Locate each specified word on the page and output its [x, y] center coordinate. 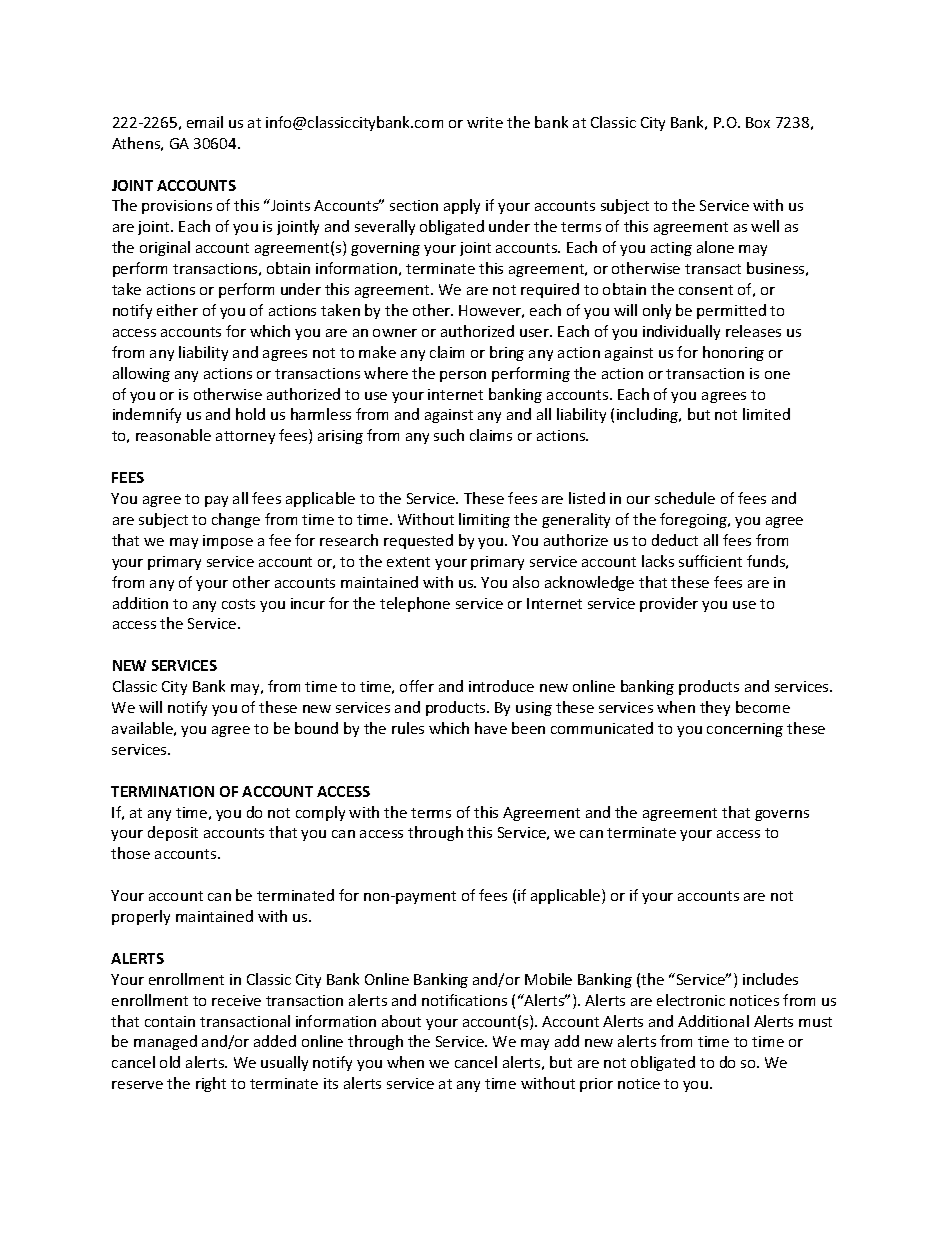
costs [238, 604]
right [211, 1084]
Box [758, 122]
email [205, 122]
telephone [415, 604]
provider [669, 604]
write [485, 122]
